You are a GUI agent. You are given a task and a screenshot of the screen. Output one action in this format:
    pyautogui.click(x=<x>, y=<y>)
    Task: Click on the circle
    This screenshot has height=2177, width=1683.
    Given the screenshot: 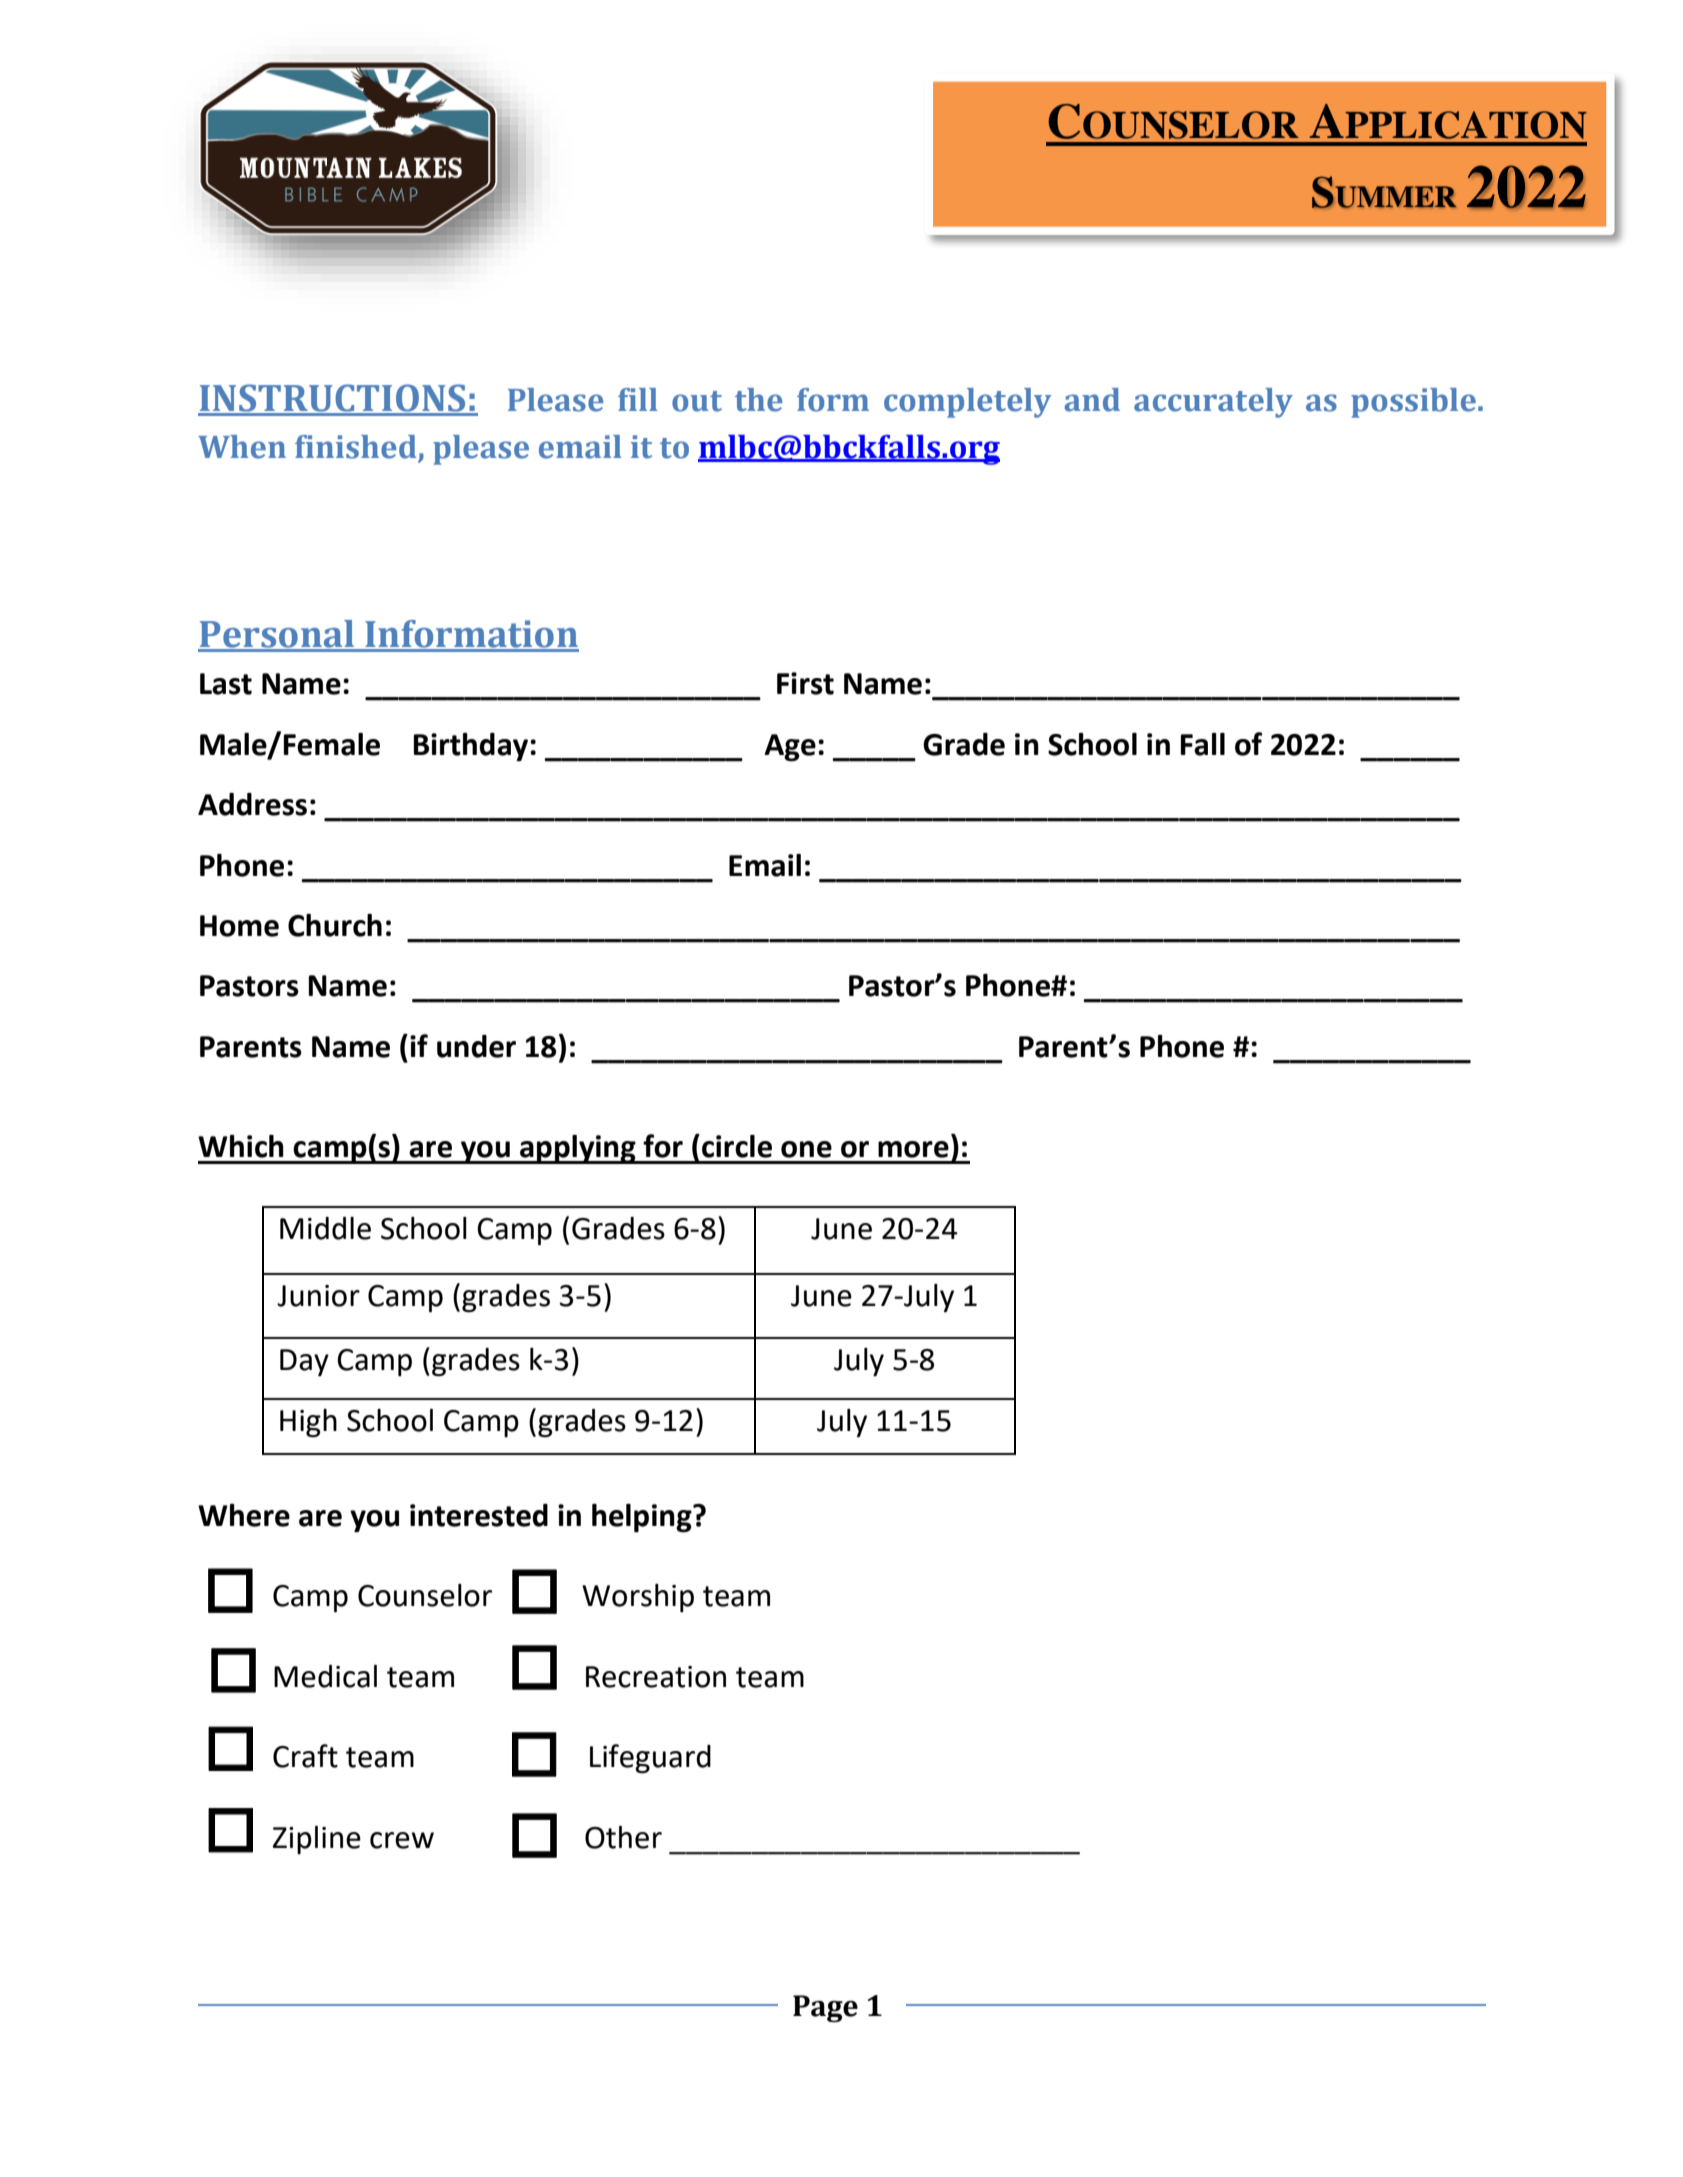 What is the action you would take?
    pyautogui.click(x=737, y=1146)
